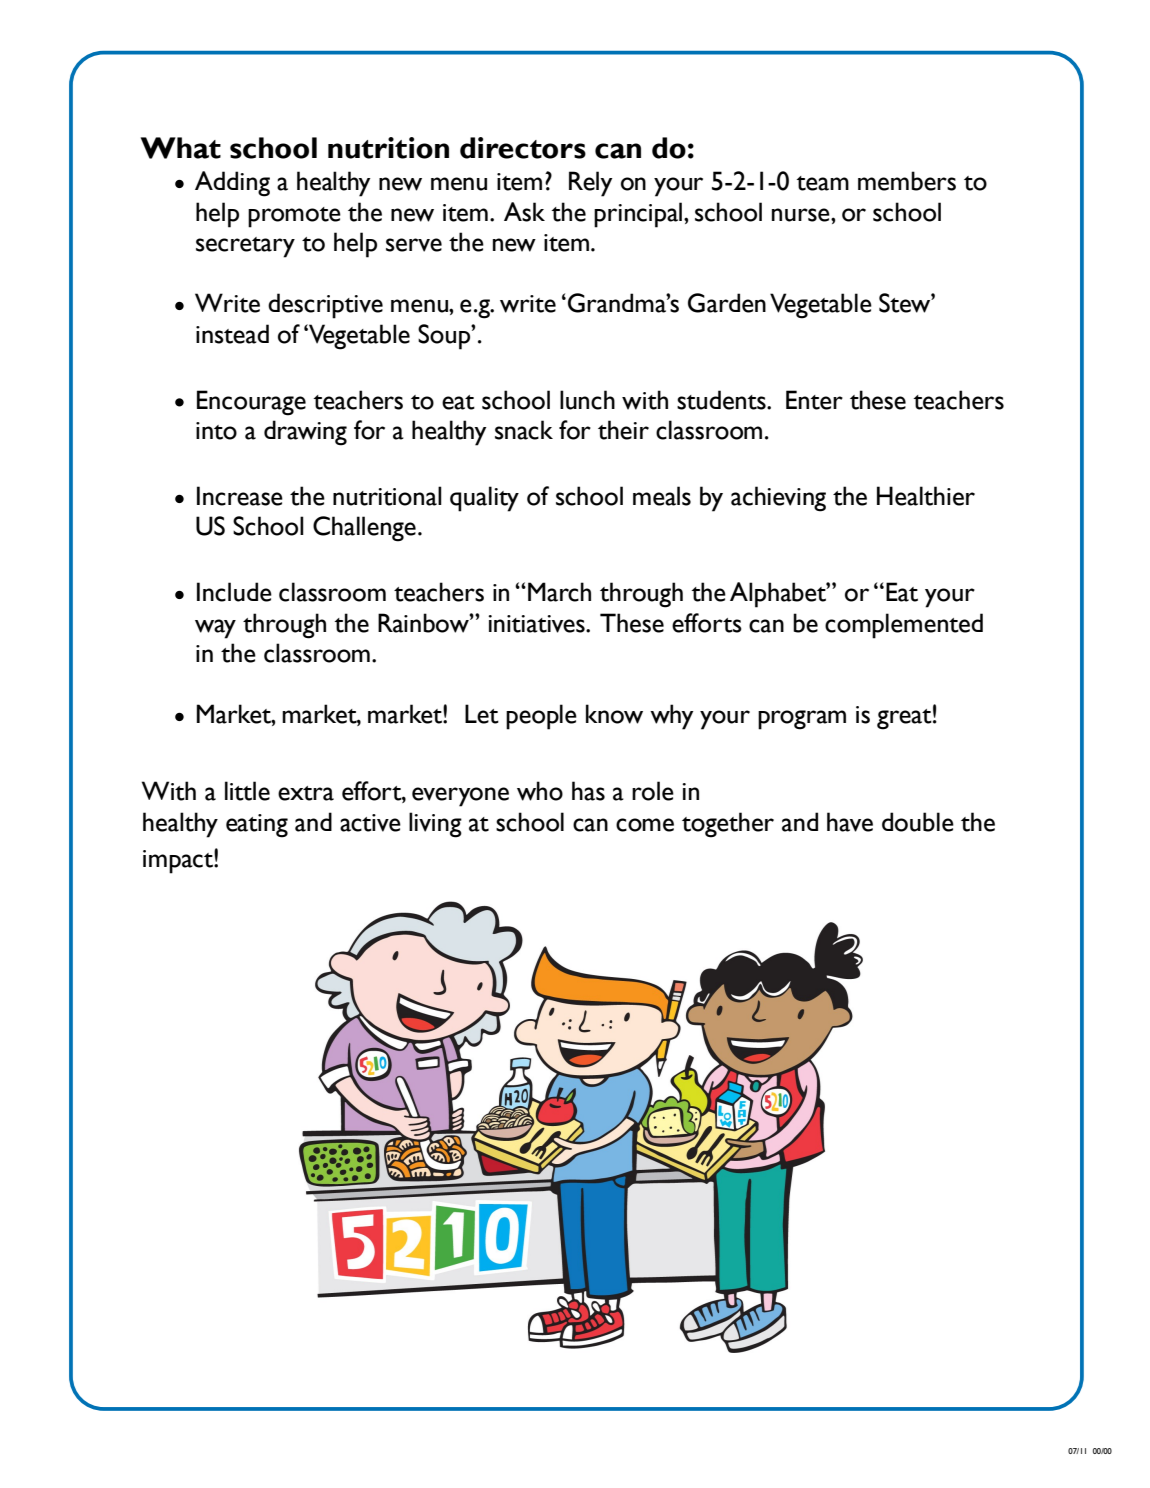 The height and width of the screenshot is (1488, 1150). What do you see at coordinates (727, 303) in the screenshot?
I see `Garden` at bounding box center [727, 303].
